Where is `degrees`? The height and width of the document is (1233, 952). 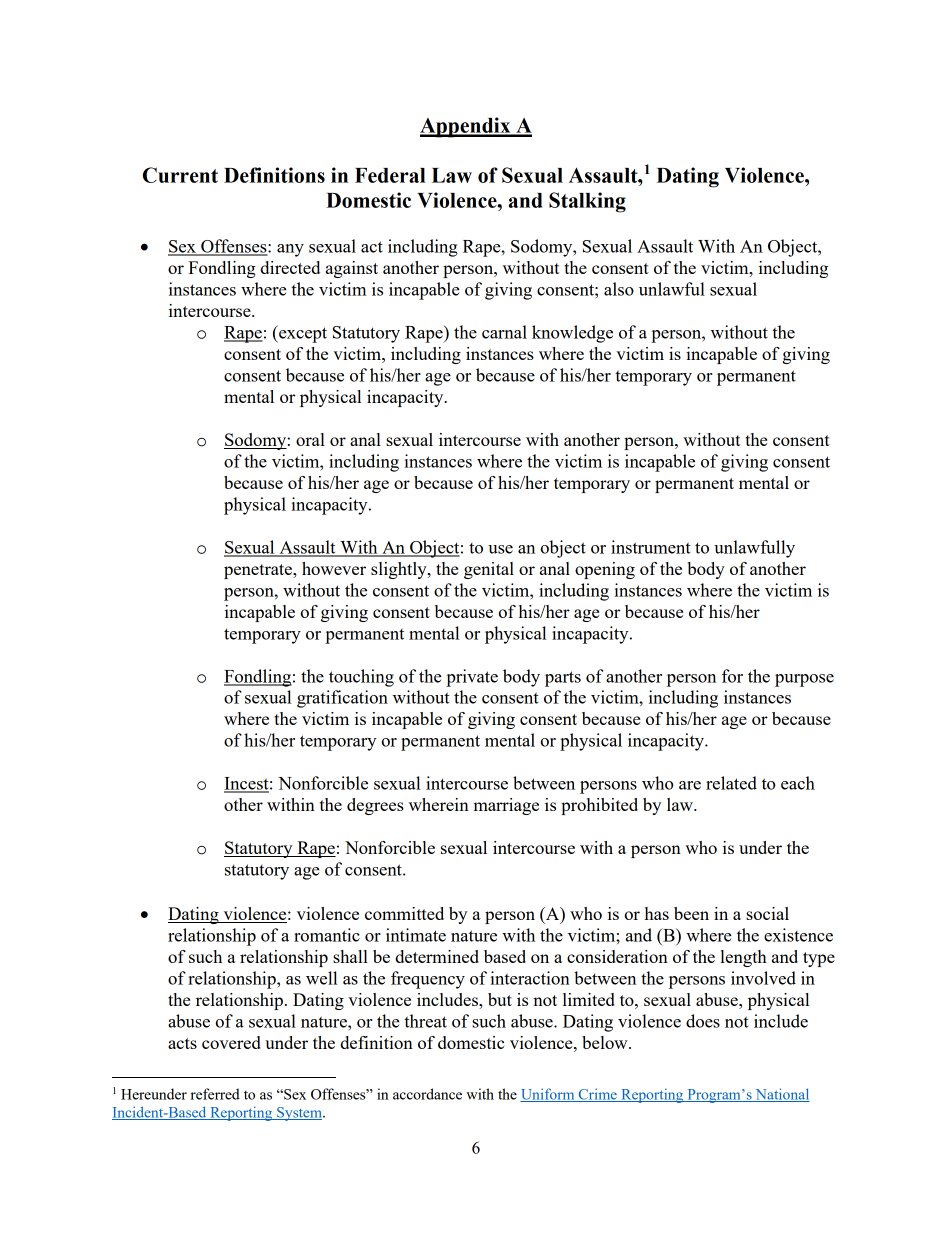
degrees is located at coordinates (375, 806).
